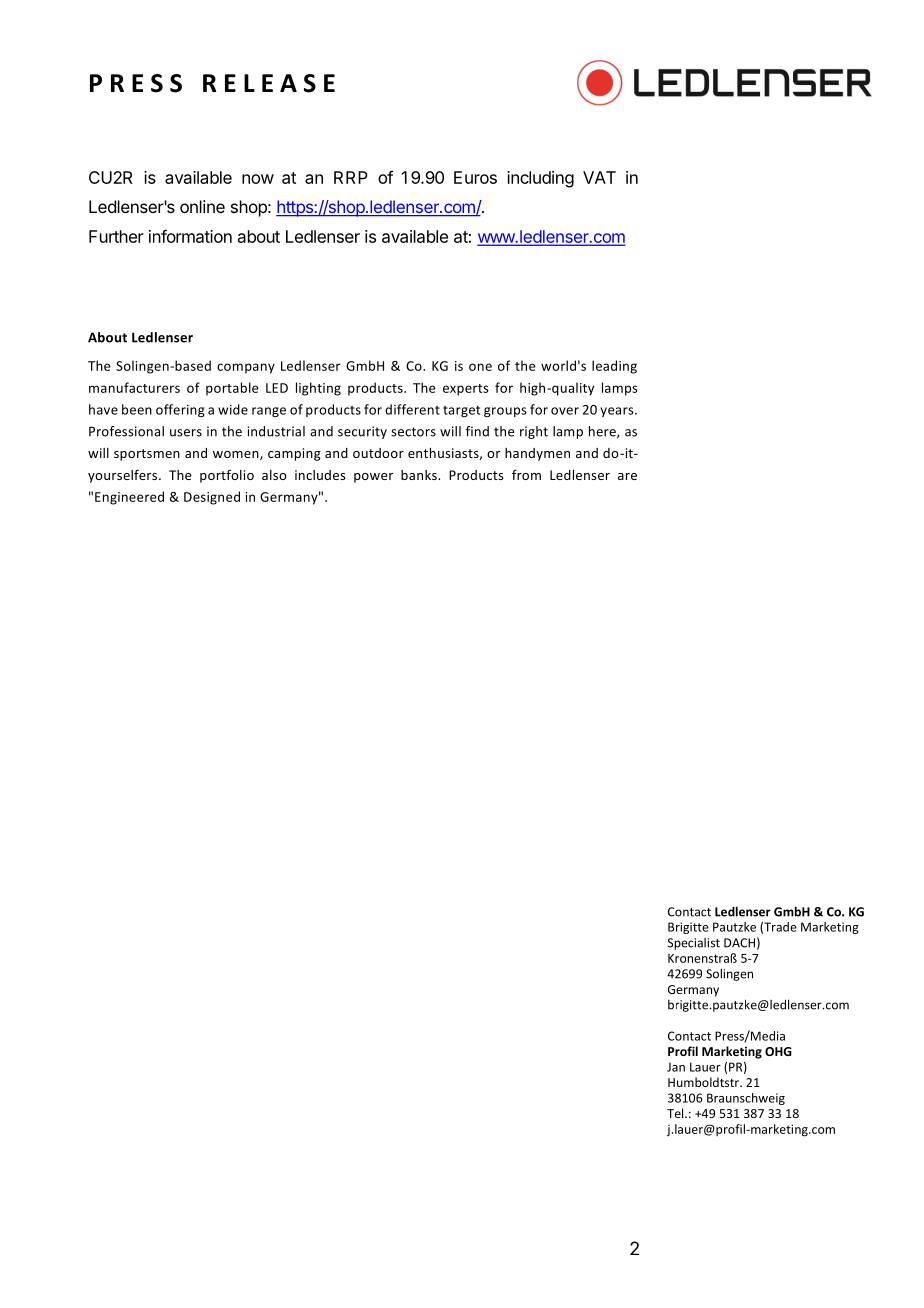 The image size is (924, 1308). I want to click on Jan, so click(676, 1067).
